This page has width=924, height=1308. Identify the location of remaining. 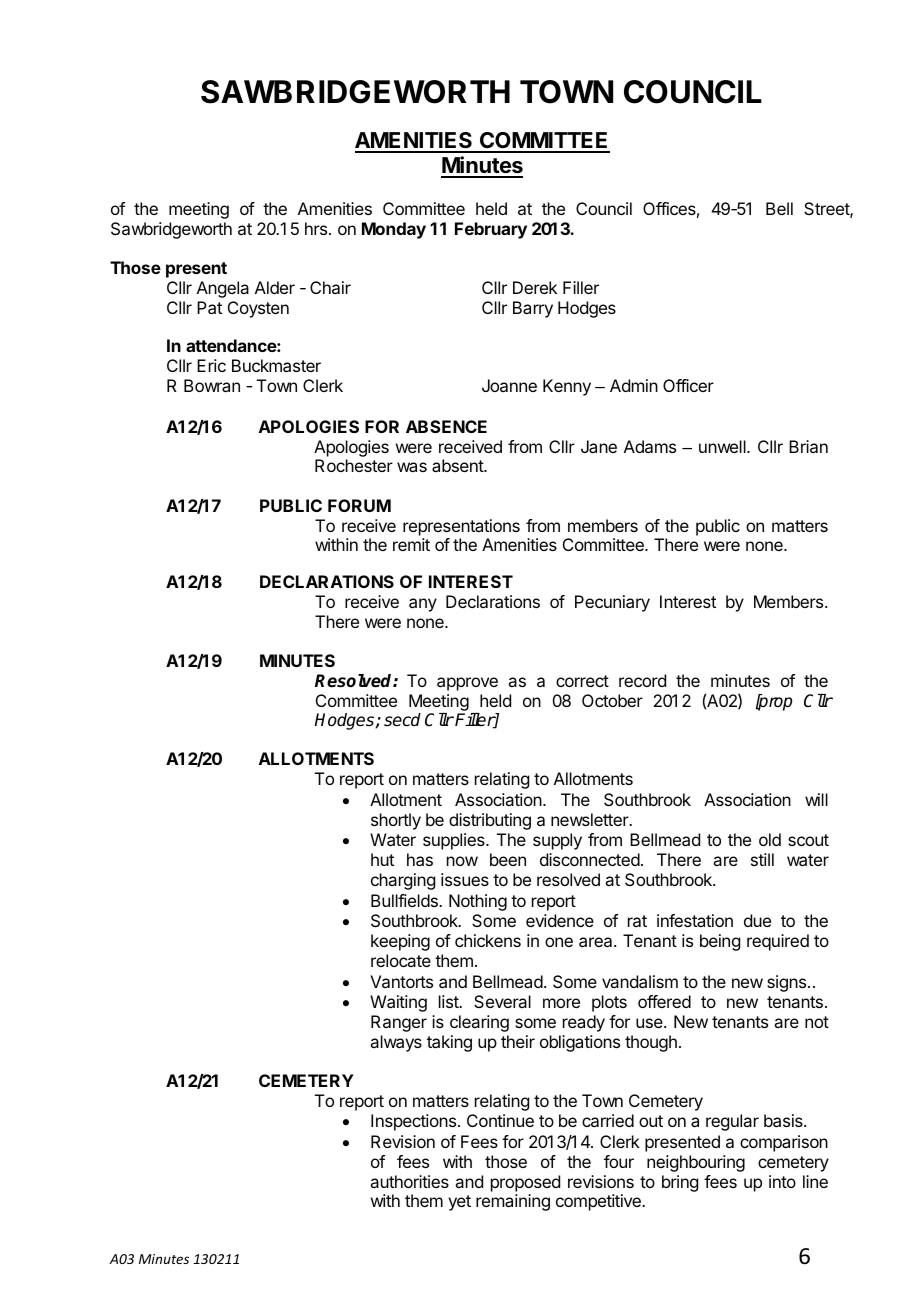
(513, 1202).
